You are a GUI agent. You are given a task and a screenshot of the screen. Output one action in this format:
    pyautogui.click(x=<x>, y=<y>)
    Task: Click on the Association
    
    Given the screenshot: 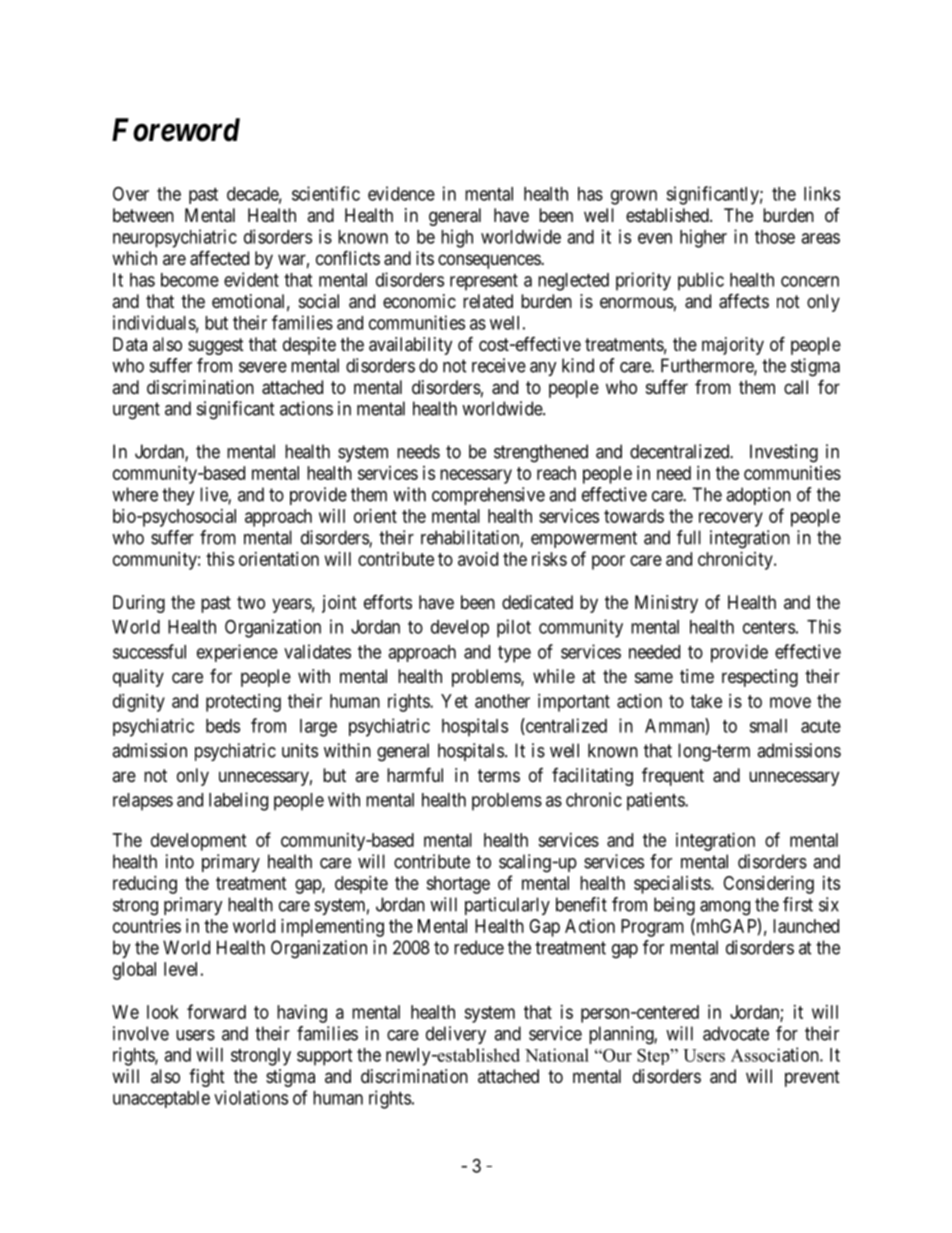 What is the action you would take?
    pyautogui.click(x=776, y=1054)
